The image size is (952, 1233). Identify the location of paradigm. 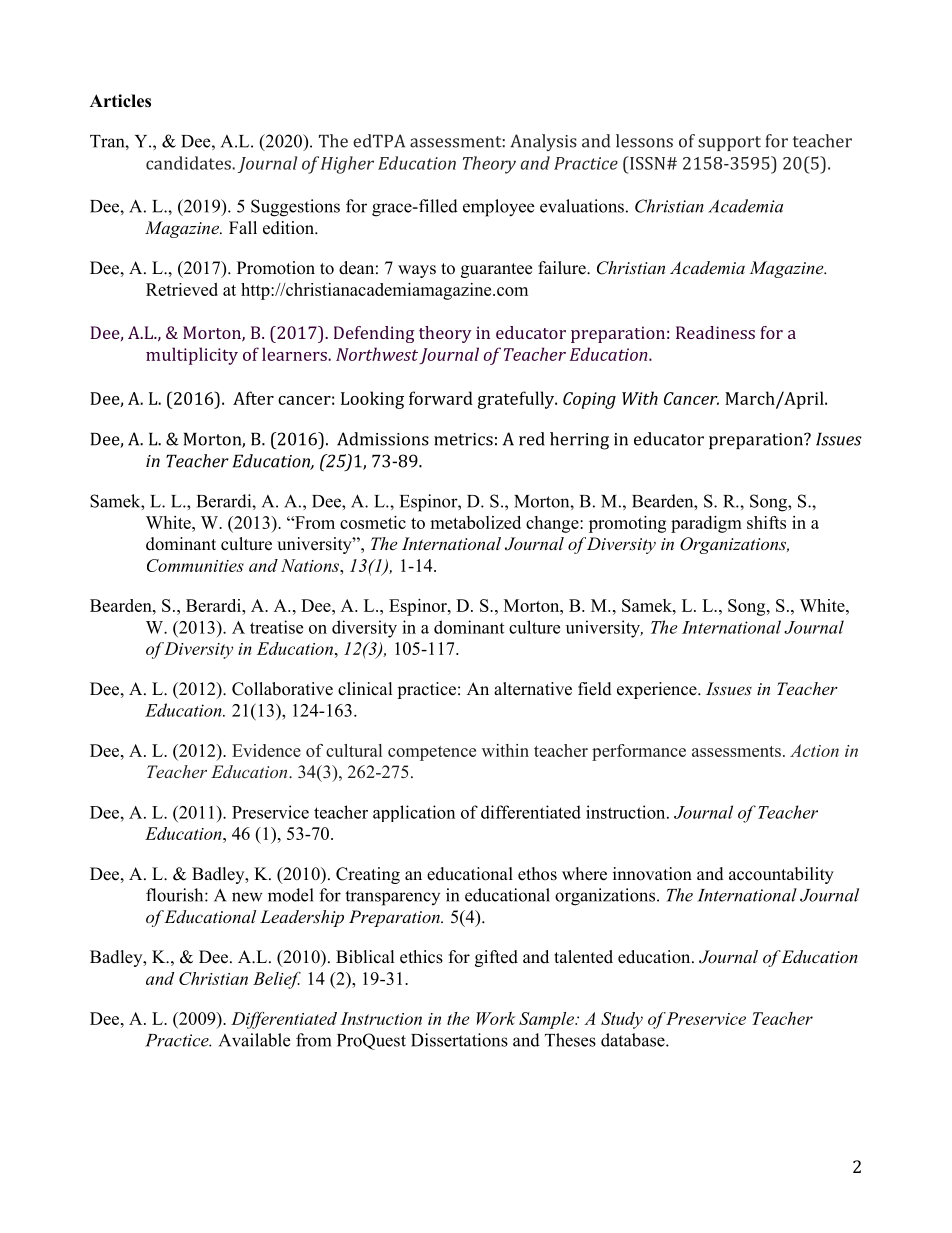
(706, 524).
